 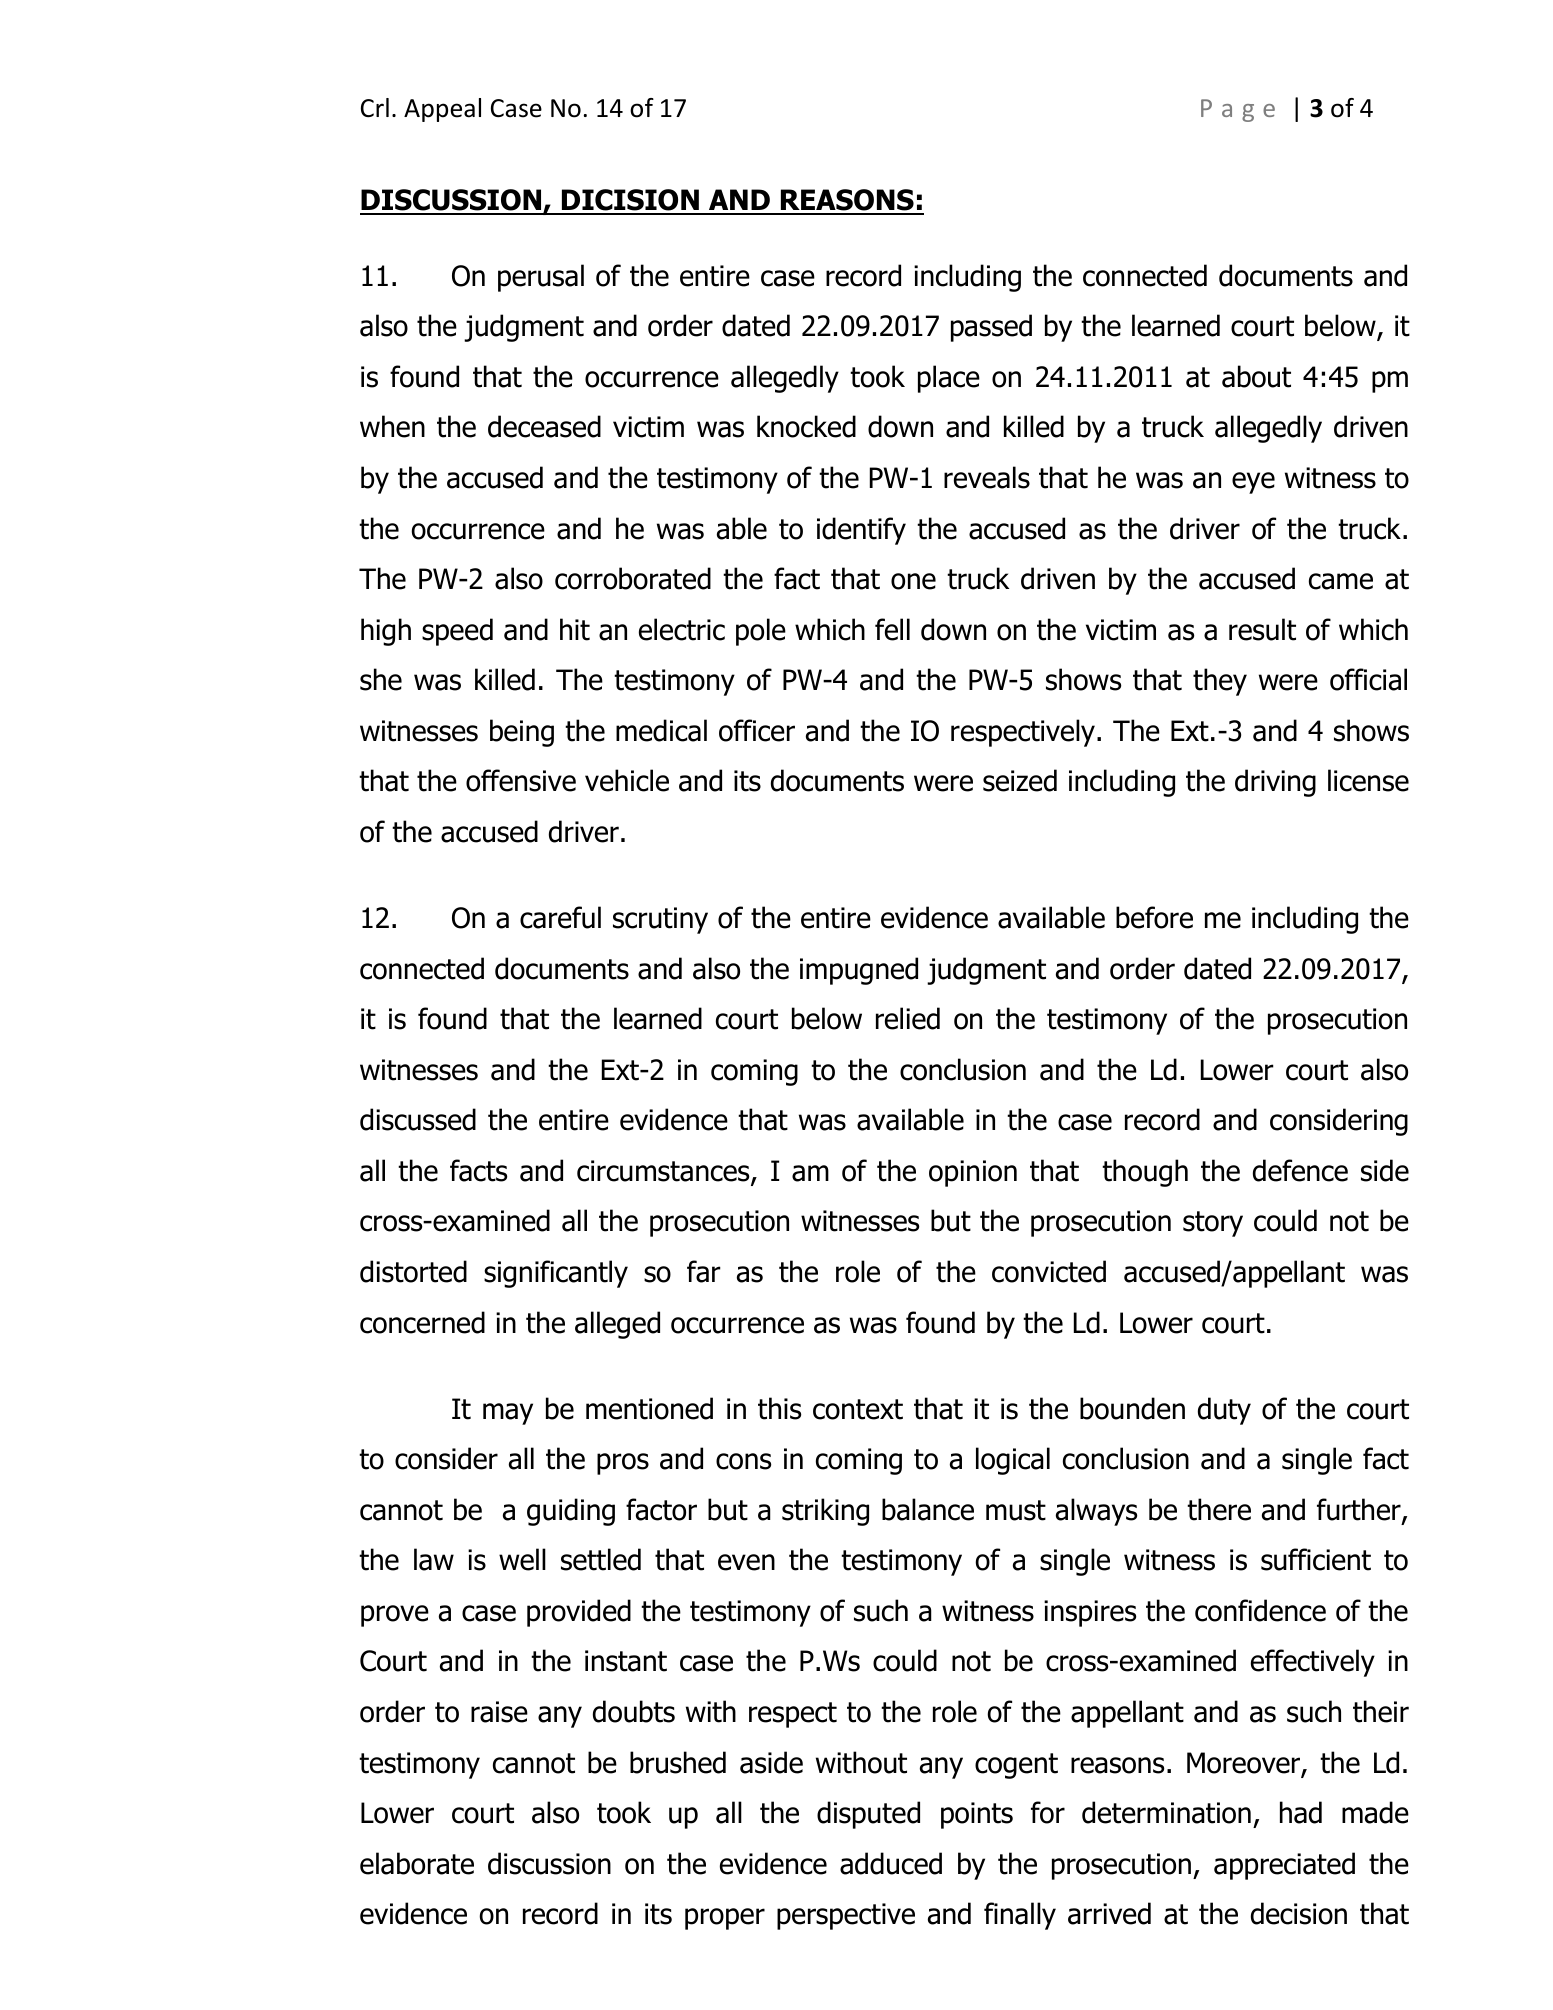 I want to click on context, so click(x=858, y=1409).
